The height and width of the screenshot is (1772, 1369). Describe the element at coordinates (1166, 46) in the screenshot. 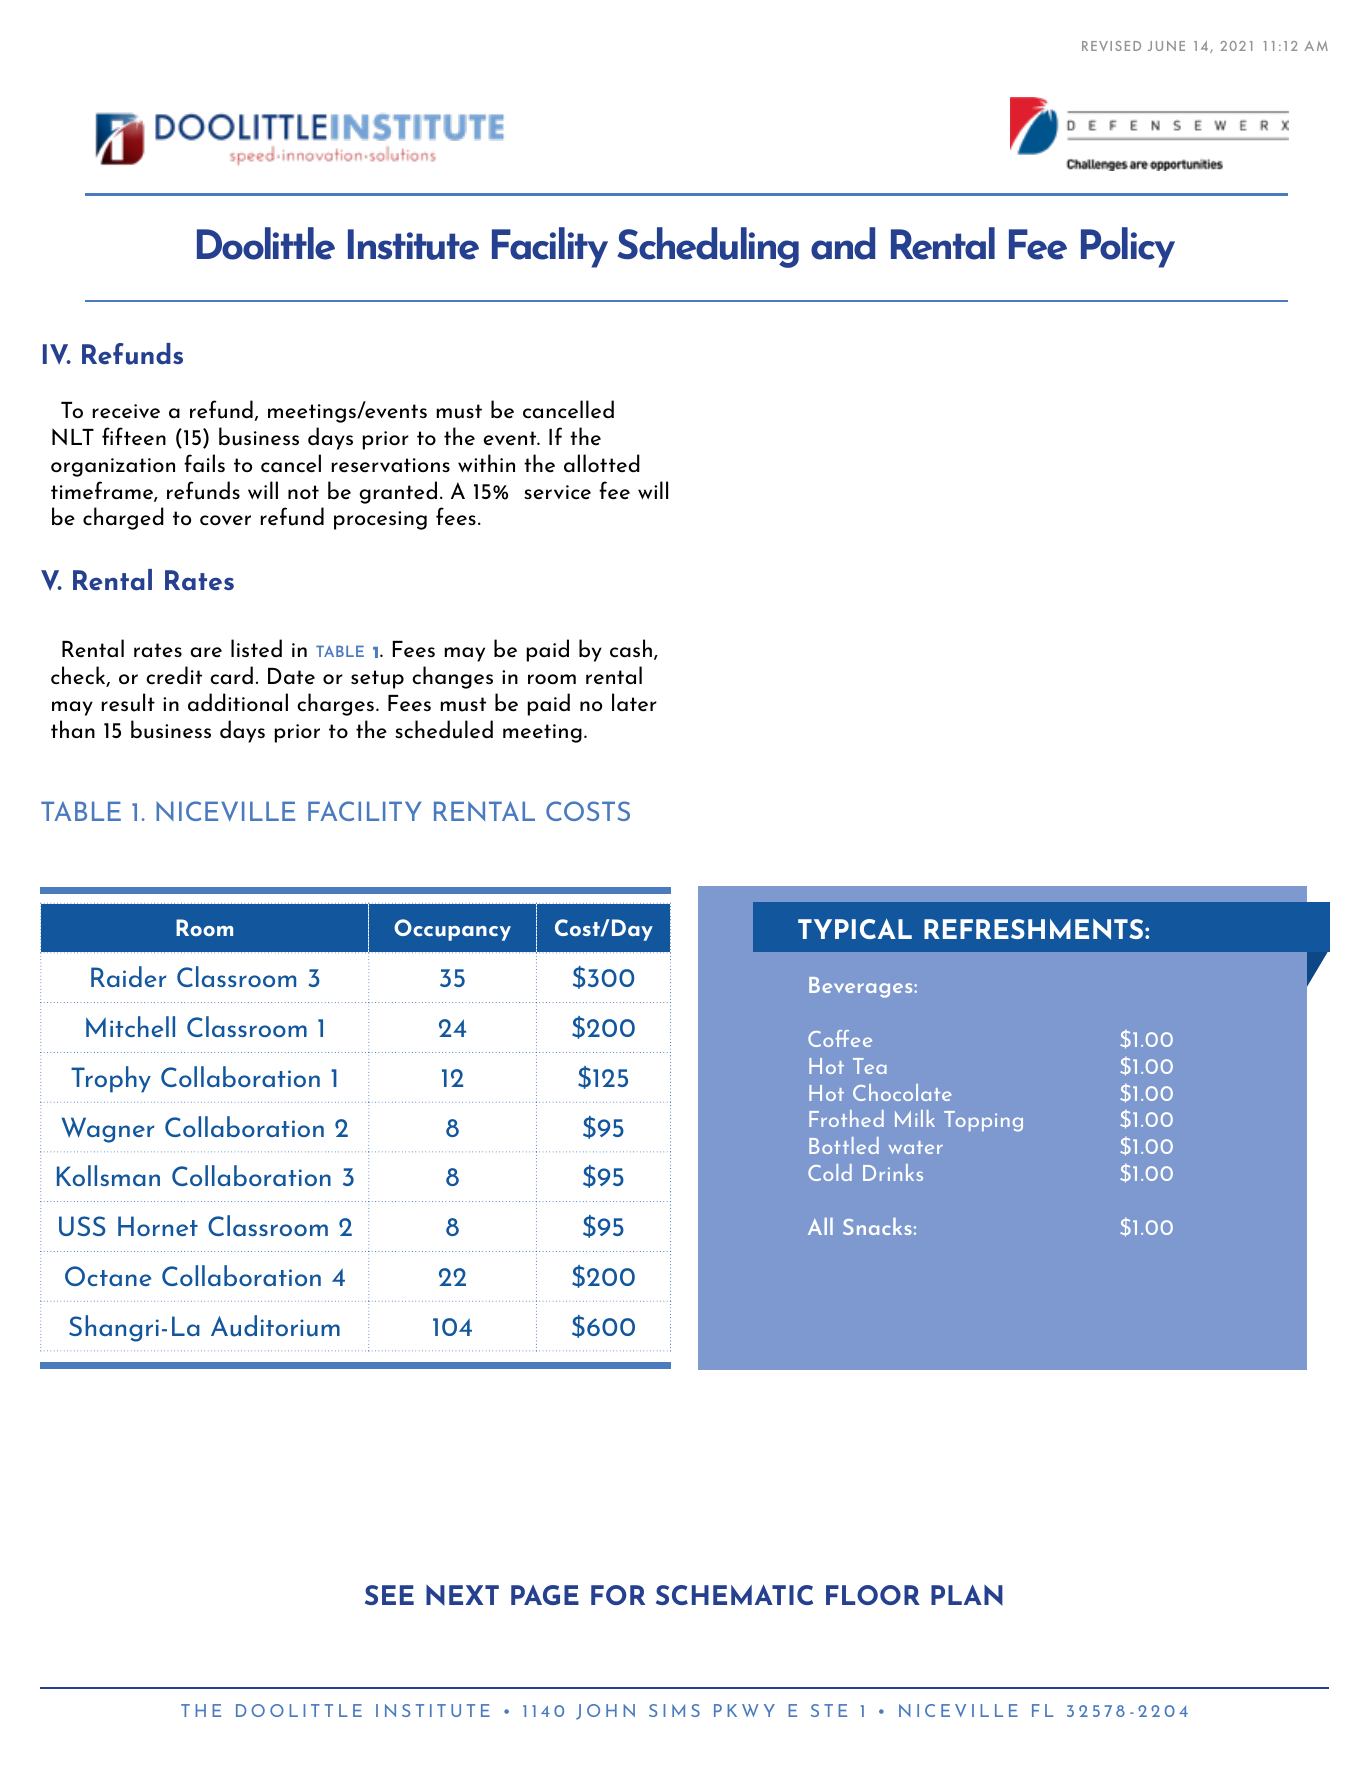

I see `June` at that location.
